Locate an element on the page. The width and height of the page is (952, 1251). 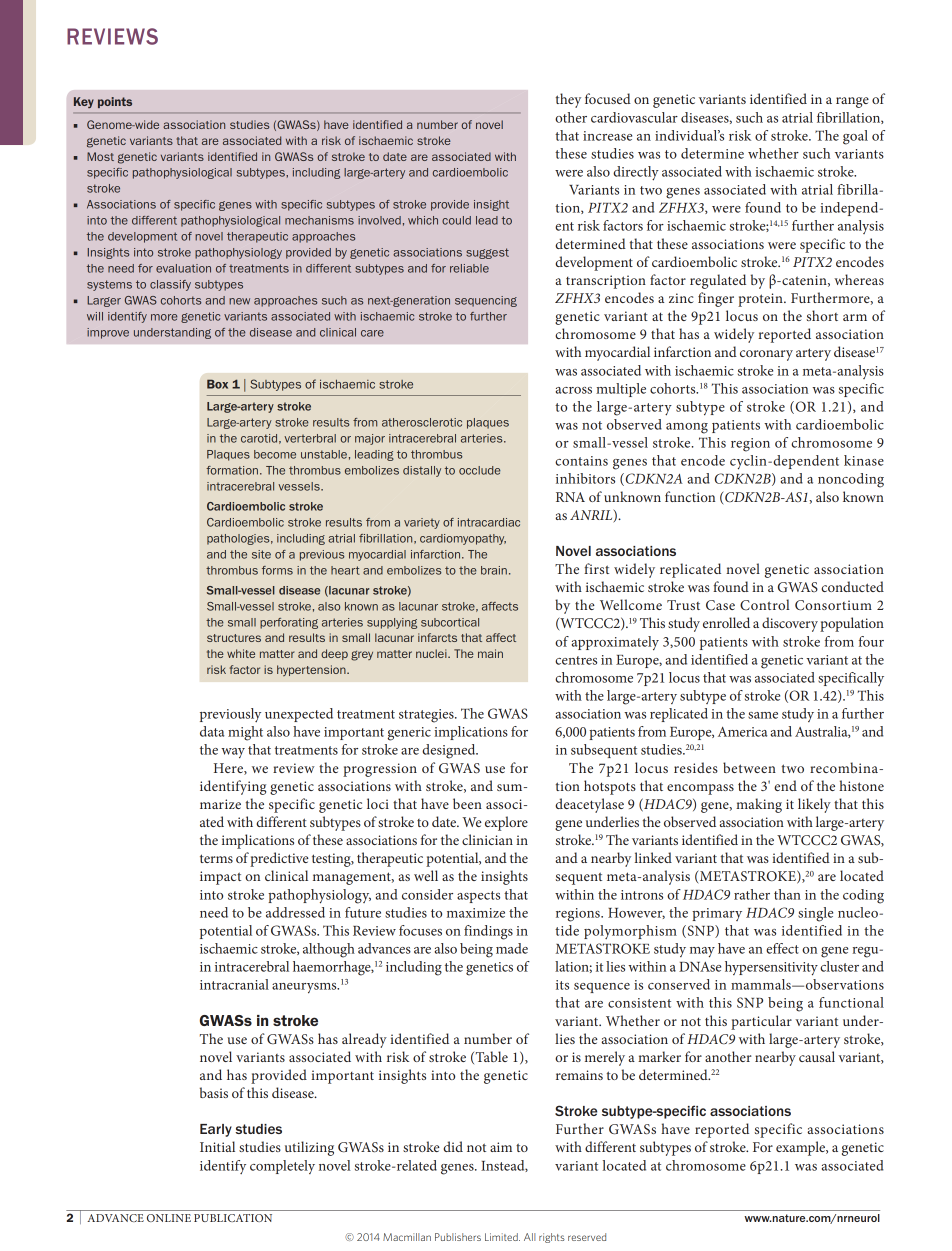
nuclei is located at coordinates (432, 653).
